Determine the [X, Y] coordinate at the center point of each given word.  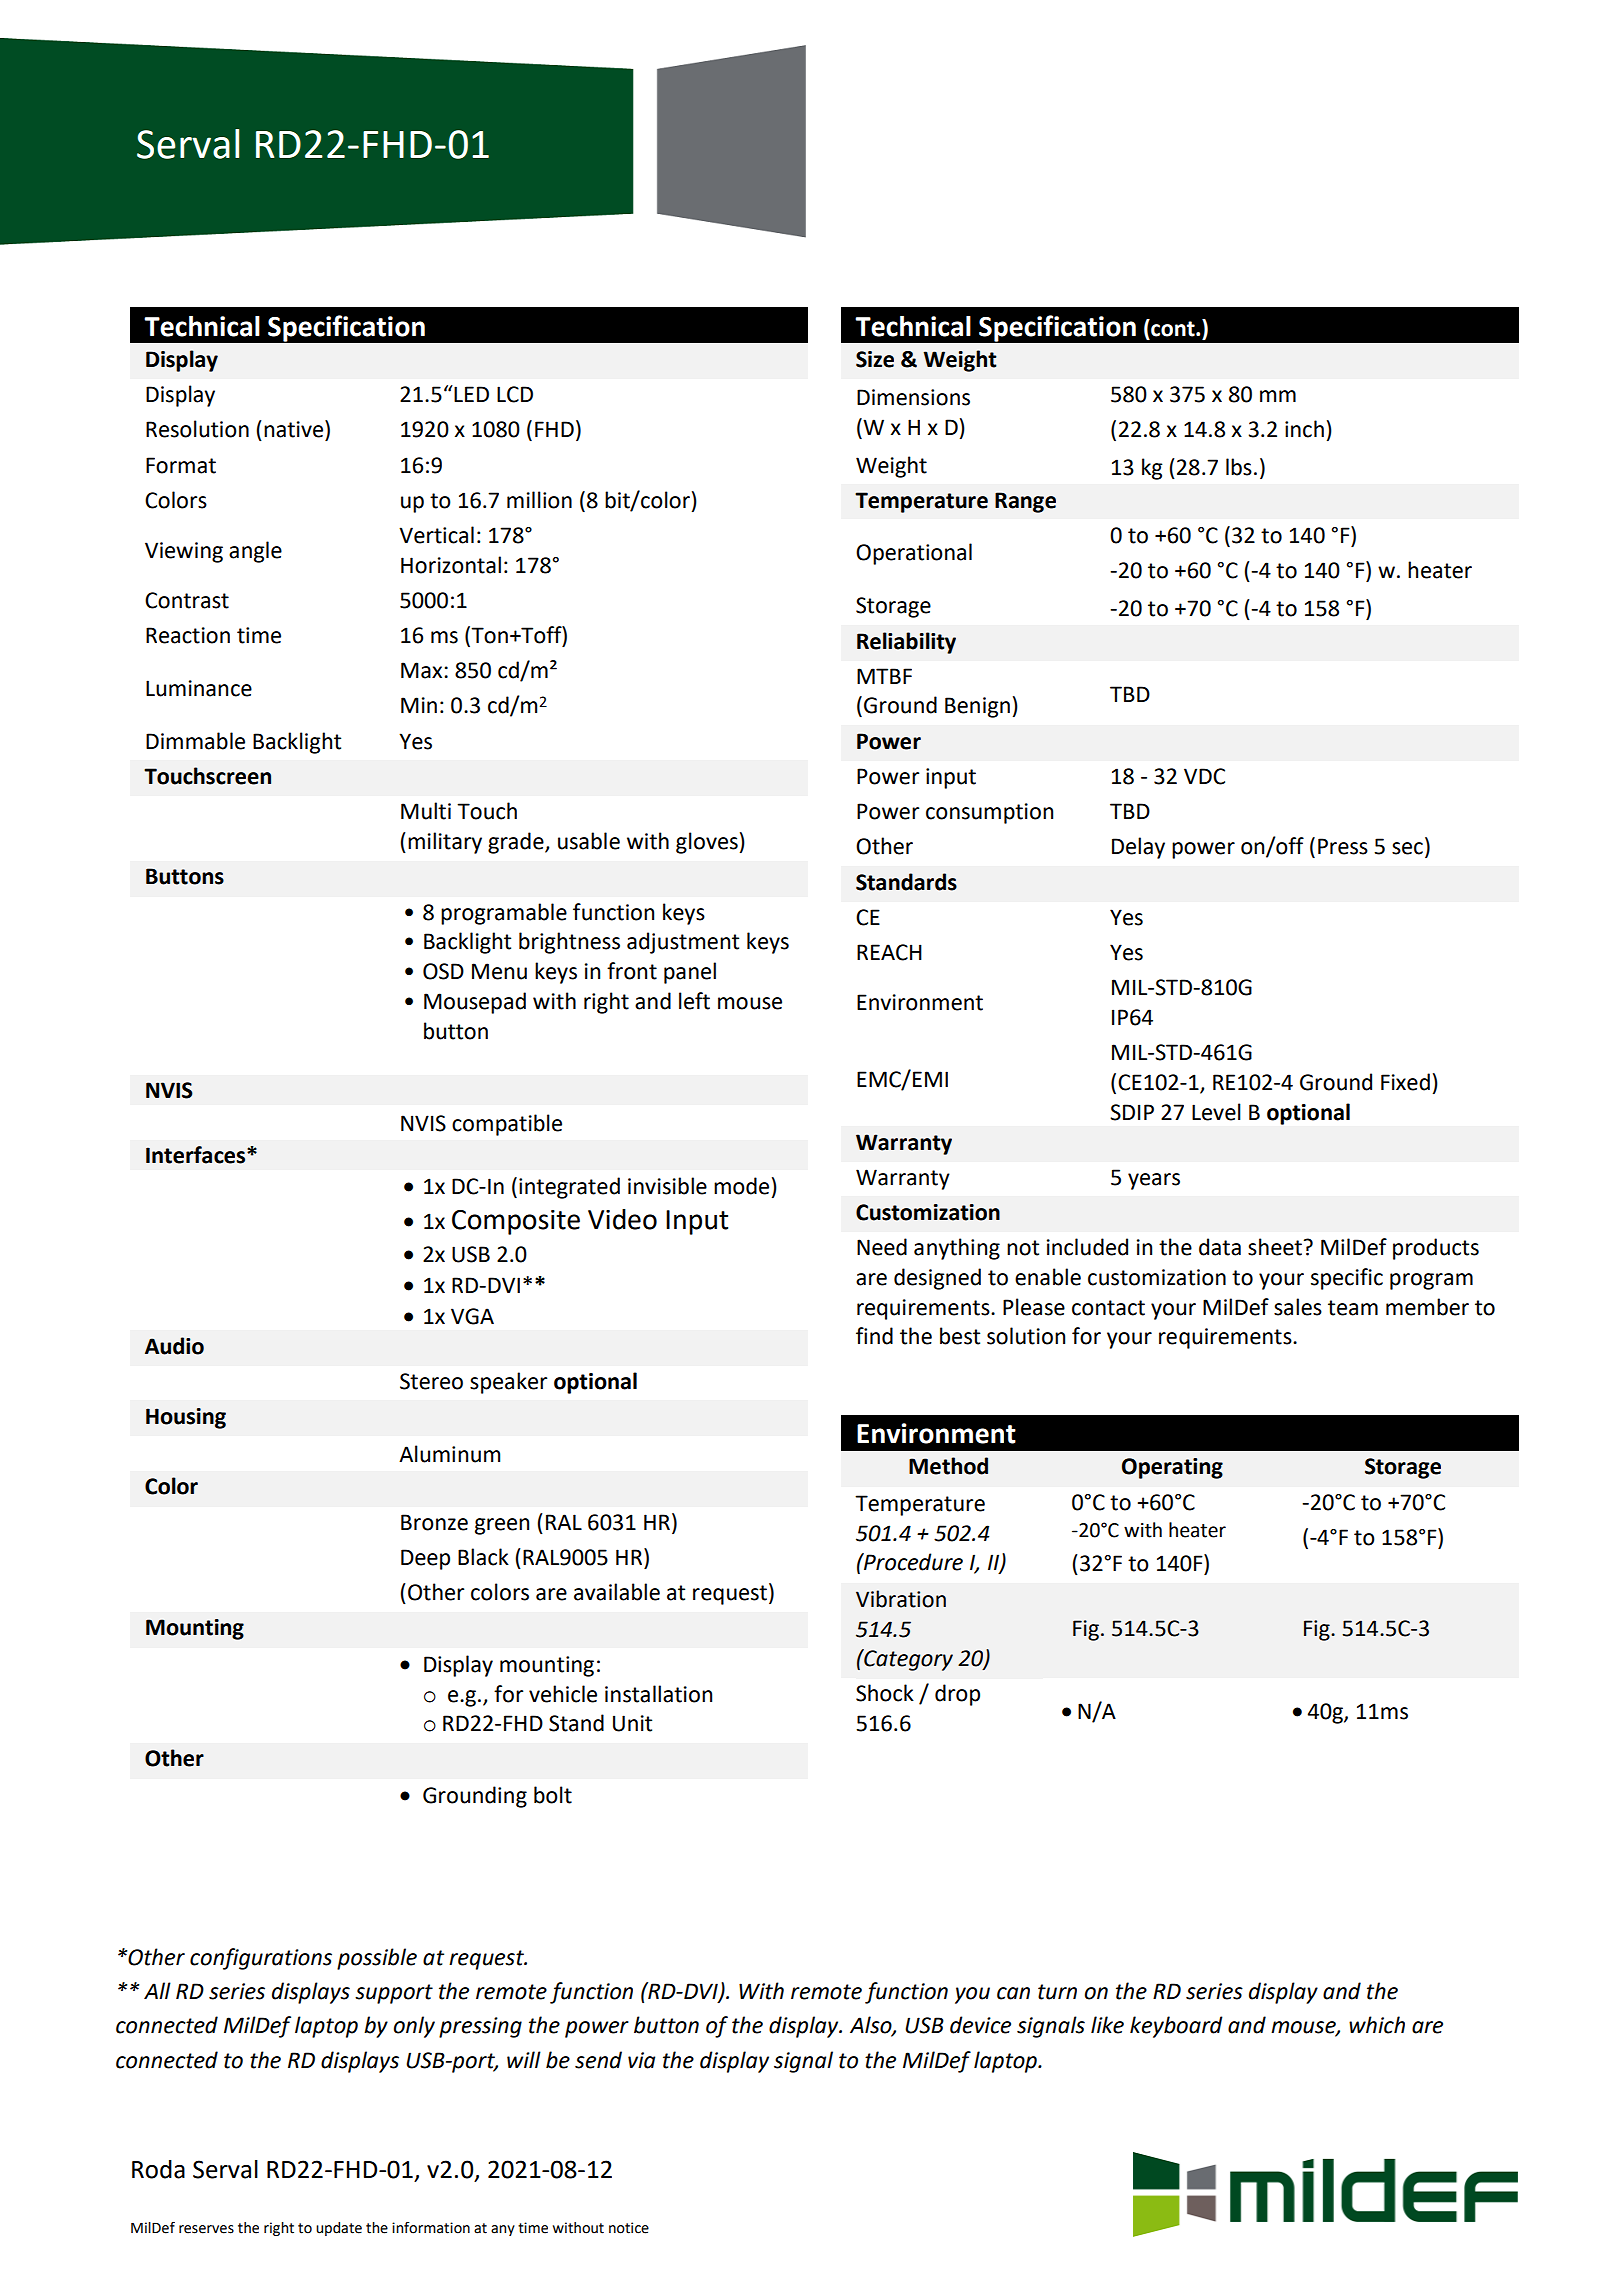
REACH [889, 952]
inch [1304, 429]
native [295, 429]
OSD [443, 971]
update [339, 2229]
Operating [1172, 1468]
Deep [425, 1559]
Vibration [901, 1599]
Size [875, 359]
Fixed [1405, 1082]
